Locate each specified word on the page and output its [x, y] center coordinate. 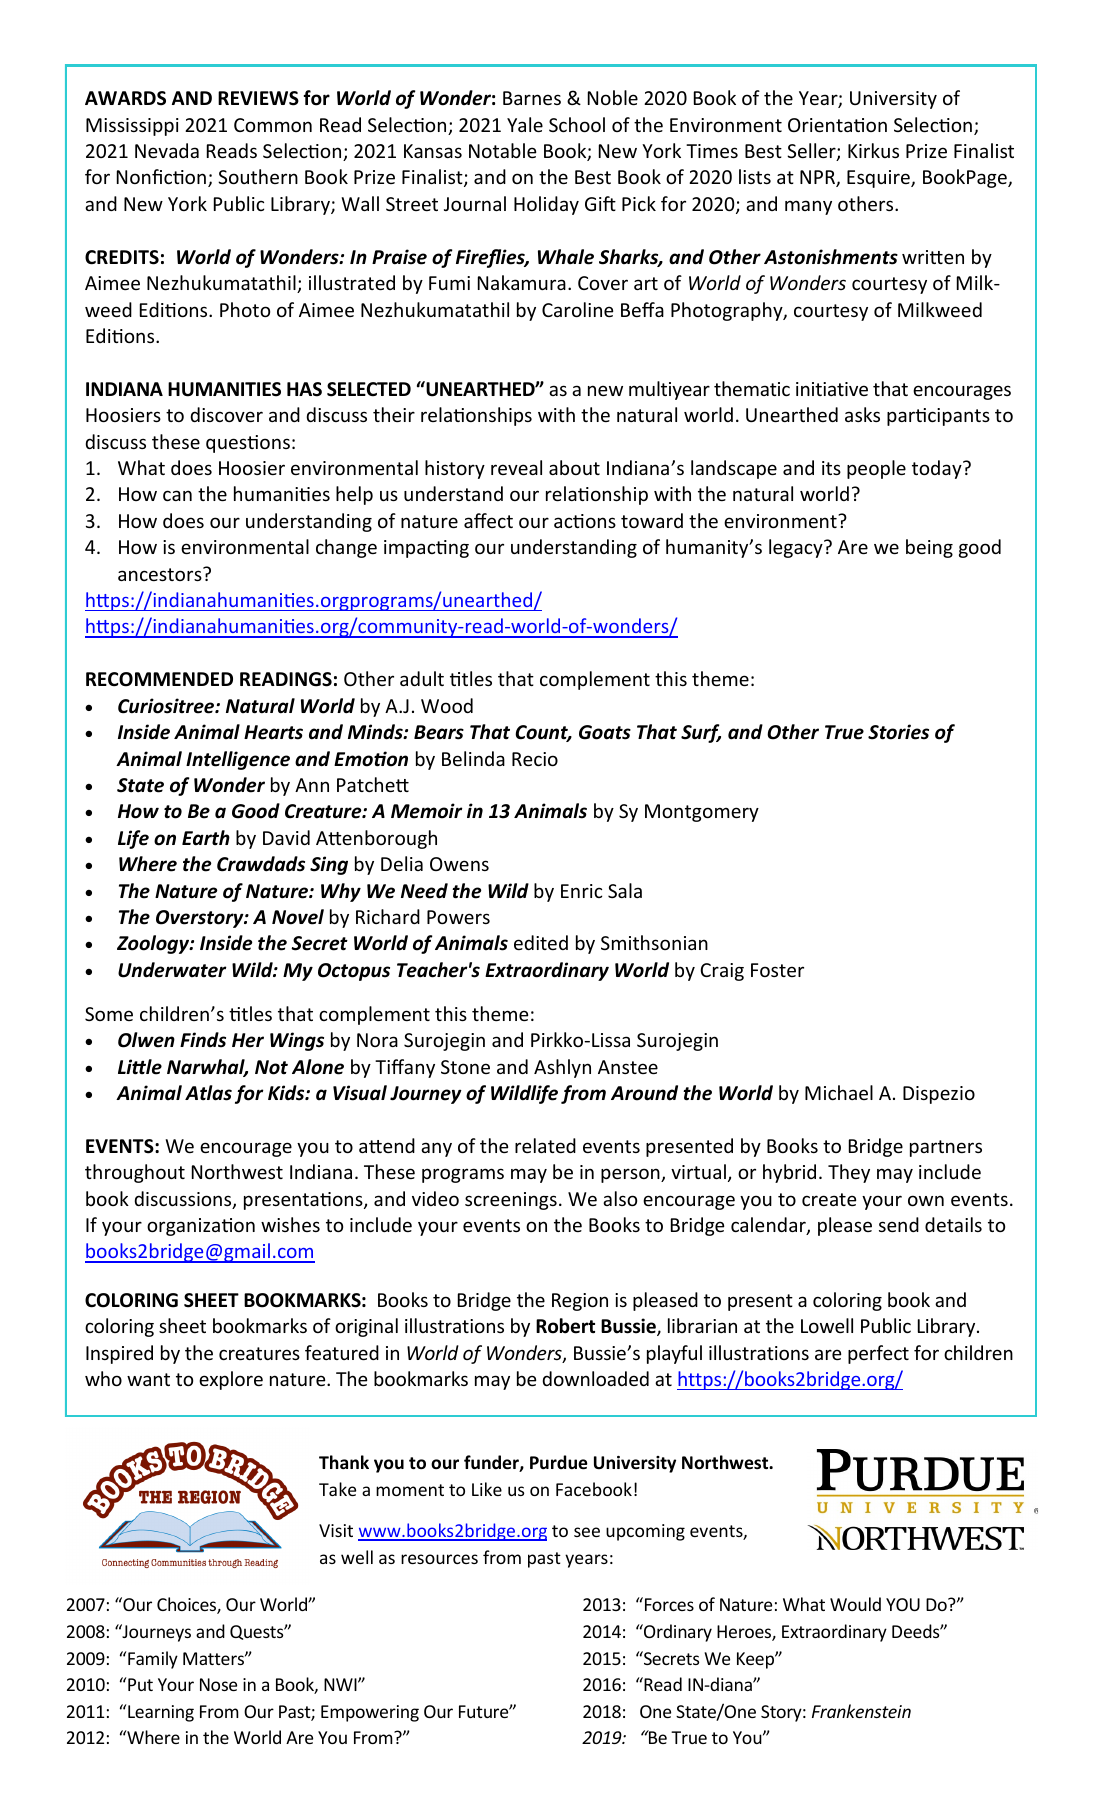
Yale [525, 124]
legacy [797, 548]
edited [541, 942]
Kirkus [873, 150]
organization [201, 1227]
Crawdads [261, 864]
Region [580, 1302]
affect [488, 520]
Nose [218, 1684]
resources [439, 1559]
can [177, 495]
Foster [777, 970]
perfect [878, 1354]
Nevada [167, 150]
